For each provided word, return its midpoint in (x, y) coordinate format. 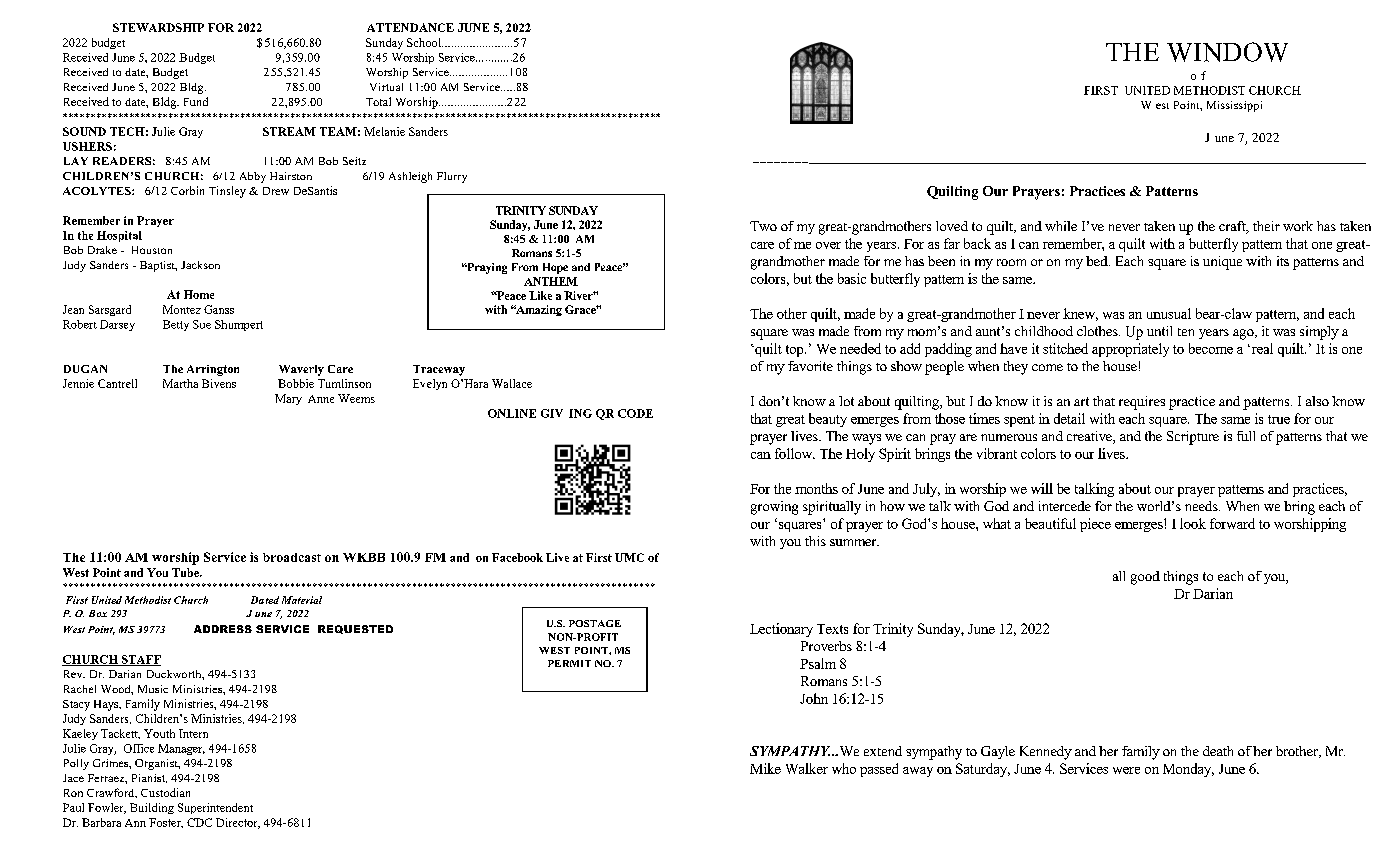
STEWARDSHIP (158, 27)
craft (1233, 227)
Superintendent (215, 808)
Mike (765, 768)
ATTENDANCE (410, 27)
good (1145, 578)
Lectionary (781, 630)
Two (763, 226)
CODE (635, 413)
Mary (288, 399)
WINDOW (1227, 52)
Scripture (1193, 438)
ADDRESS (223, 629)
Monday (1188, 770)
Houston (152, 250)
